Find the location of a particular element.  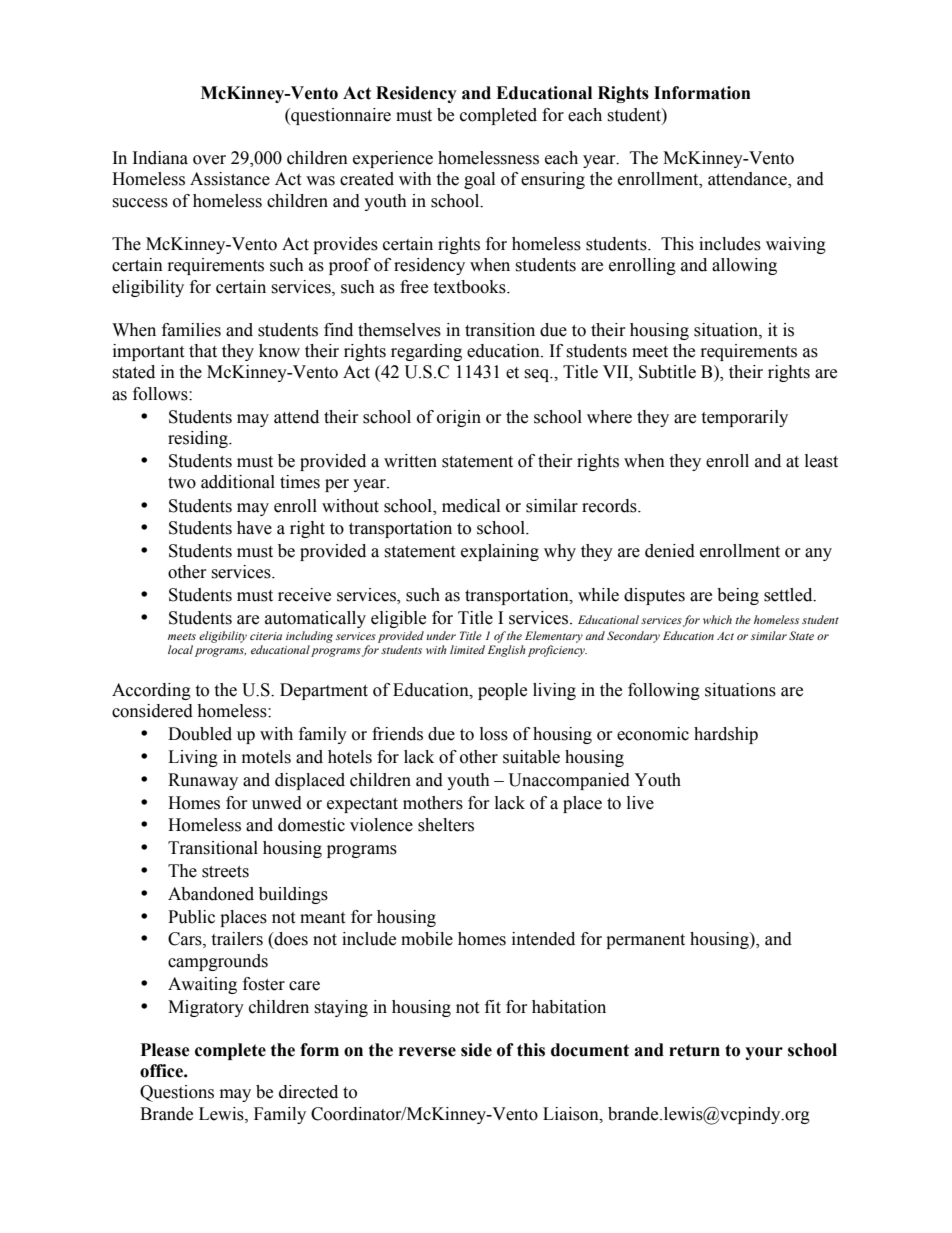

temporarily is located at coordinates (744, 418).
